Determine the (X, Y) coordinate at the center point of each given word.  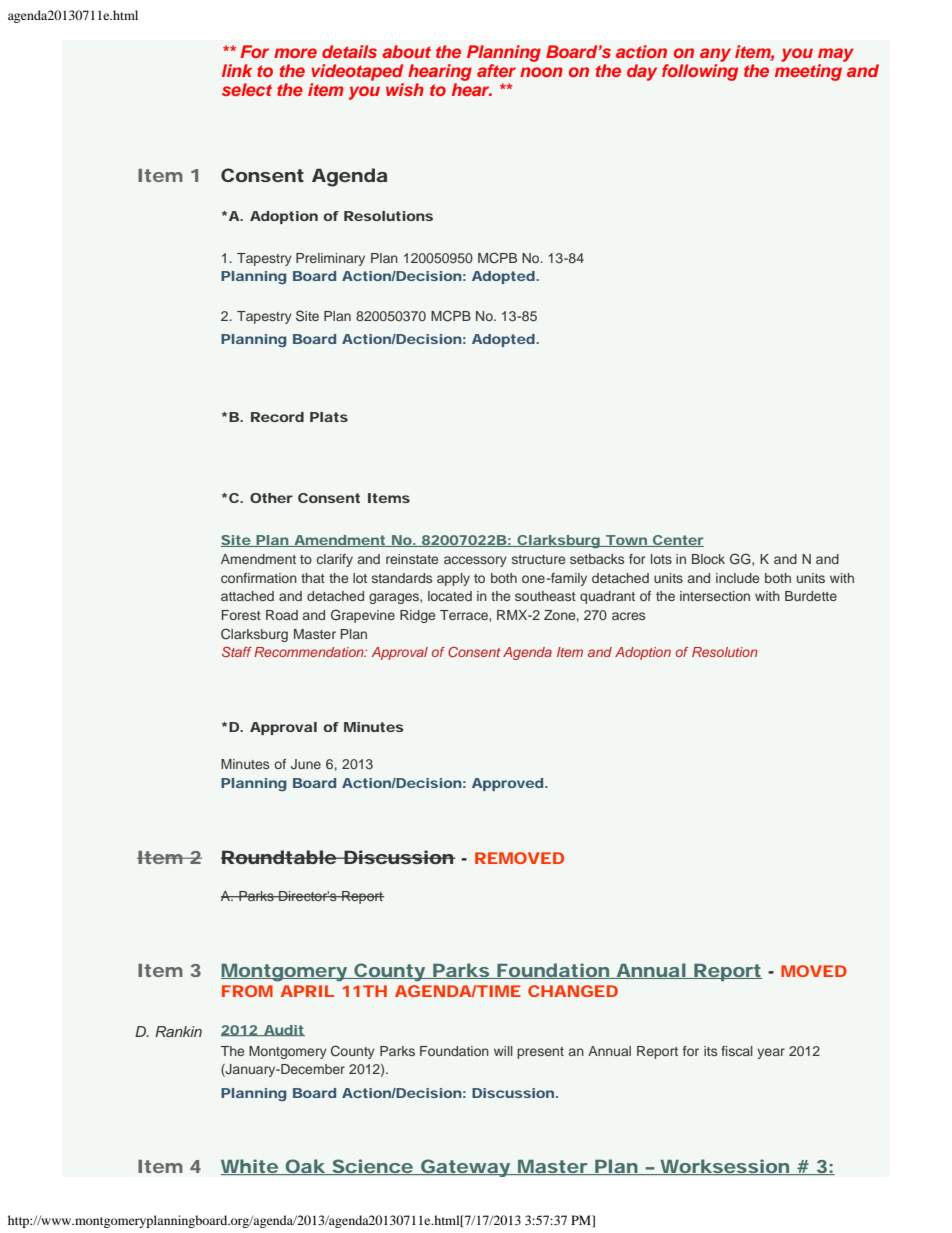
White (250, 1167)
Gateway (466, 1168)
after (496, 70)
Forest (241, 615)
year (771, 1053)
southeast (545, 596)
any (715, 56)
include (737, 578)
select (247, 89)
